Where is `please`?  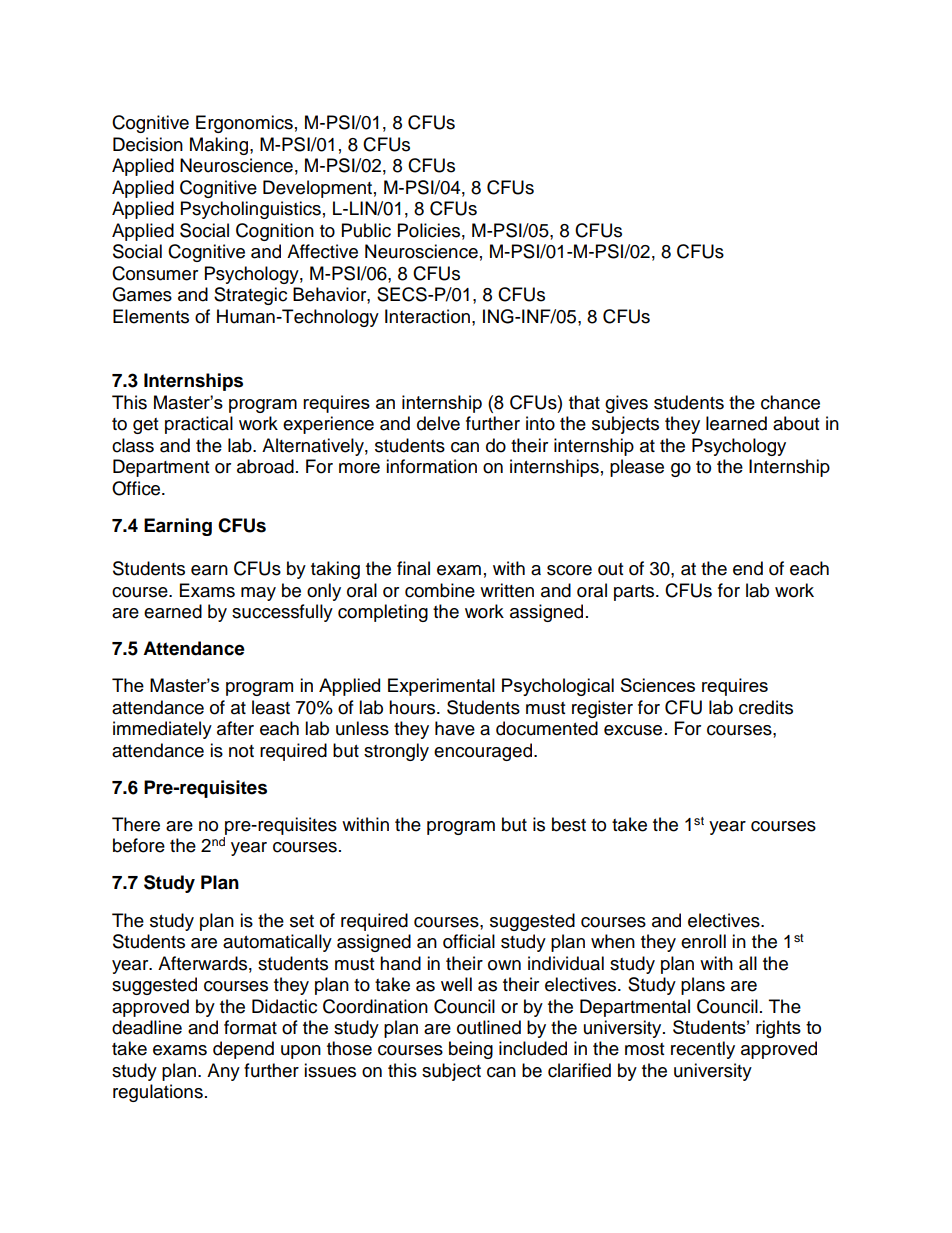
please is located at coordinates (637, 468).
